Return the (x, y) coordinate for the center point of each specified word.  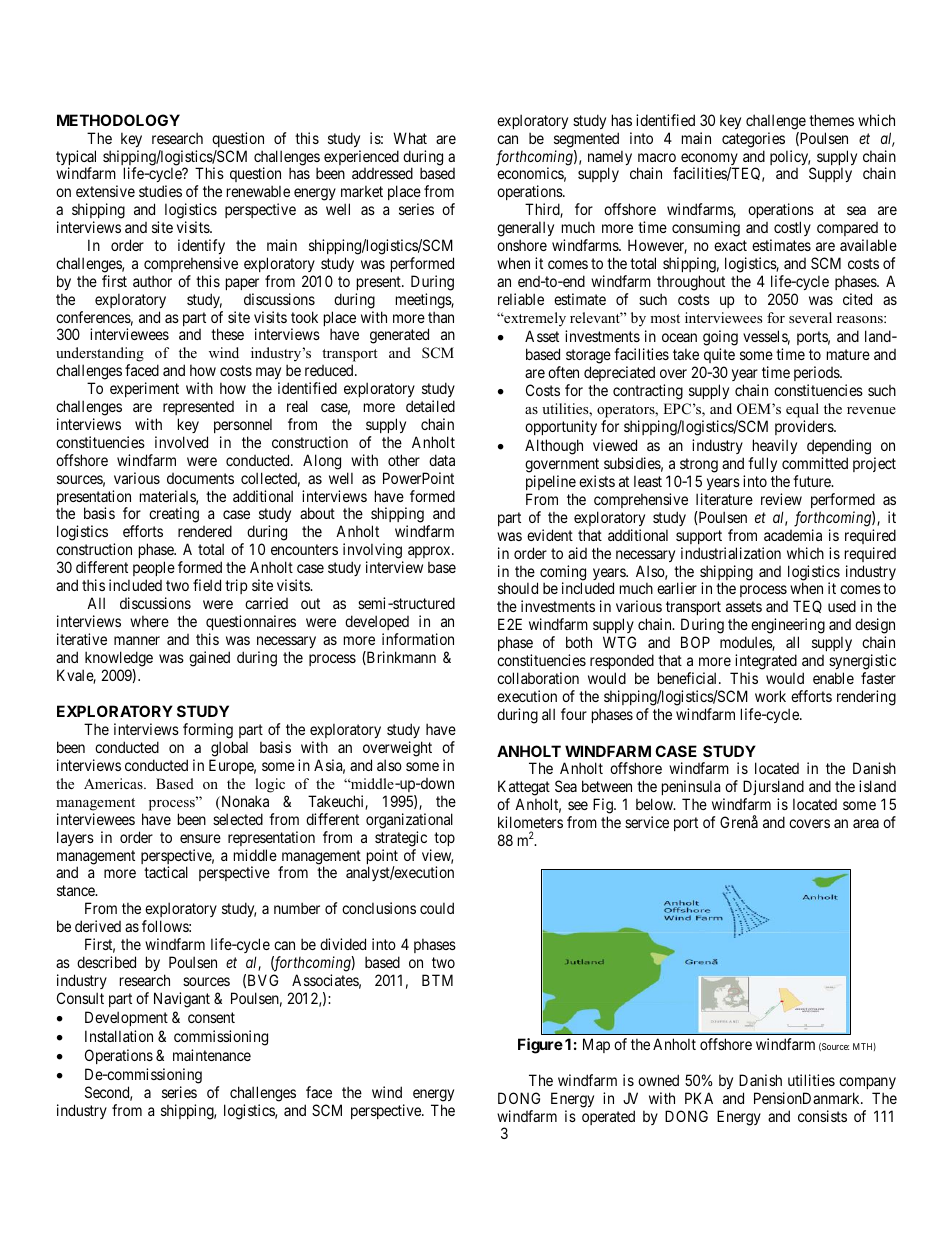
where (149, 621)
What (410, 138)
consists (822, 1116)
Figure (540, 1046)
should (518, 588)
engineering (788, 627)
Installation (119, 1036)
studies (160, 191)
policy (790, 157)
